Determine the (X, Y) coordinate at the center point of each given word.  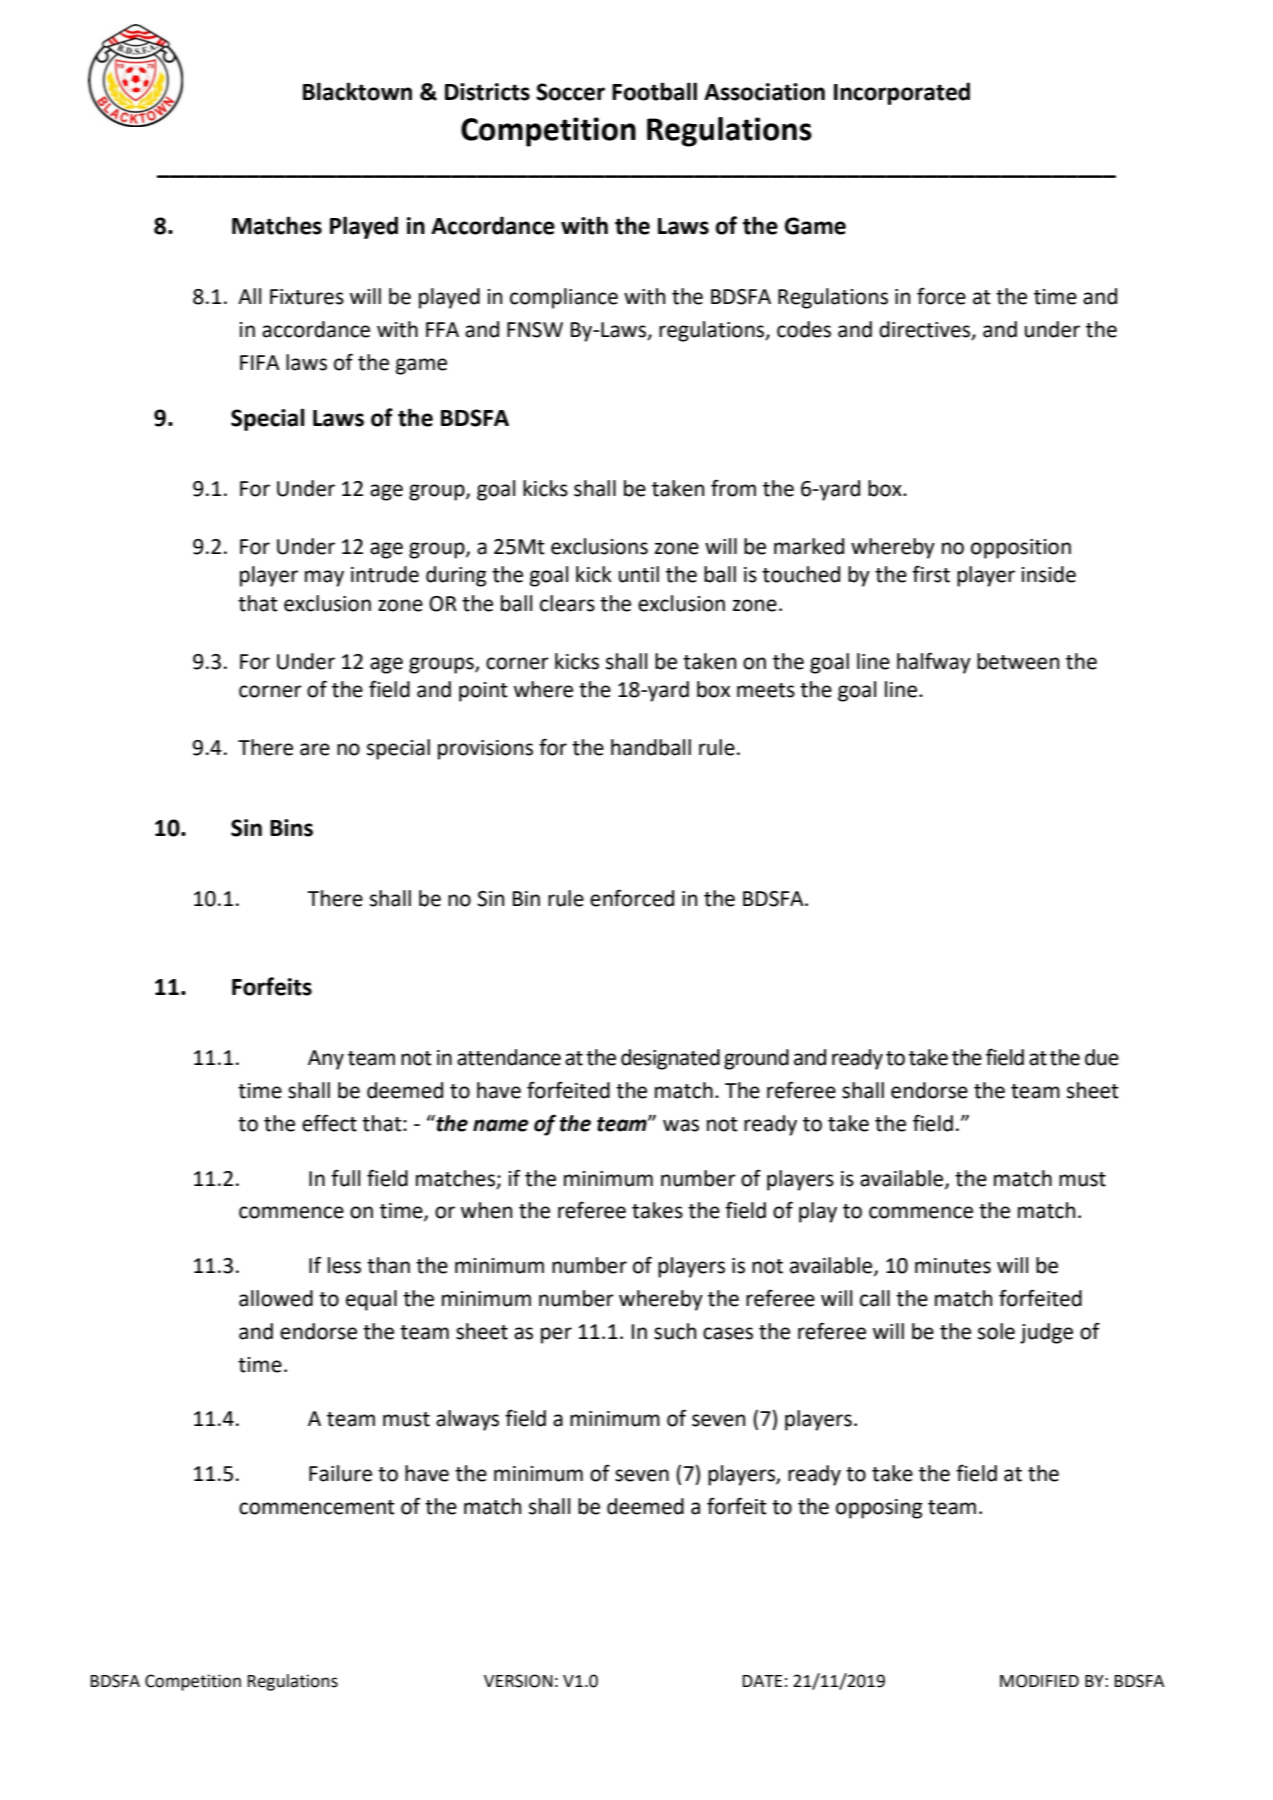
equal (371, 1300)
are (315, 749)
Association (764, 92)
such (675, 1331)
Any (326, 1060)
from (733, 488)
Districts (487, 92)
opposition (1021, 549)
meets (766, 690)
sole (996, 1331)
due (1102, 1057)
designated (670, 1059)
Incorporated (902, 93)
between (1018, 661)
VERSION (518, 1681)
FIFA (260, 362)
